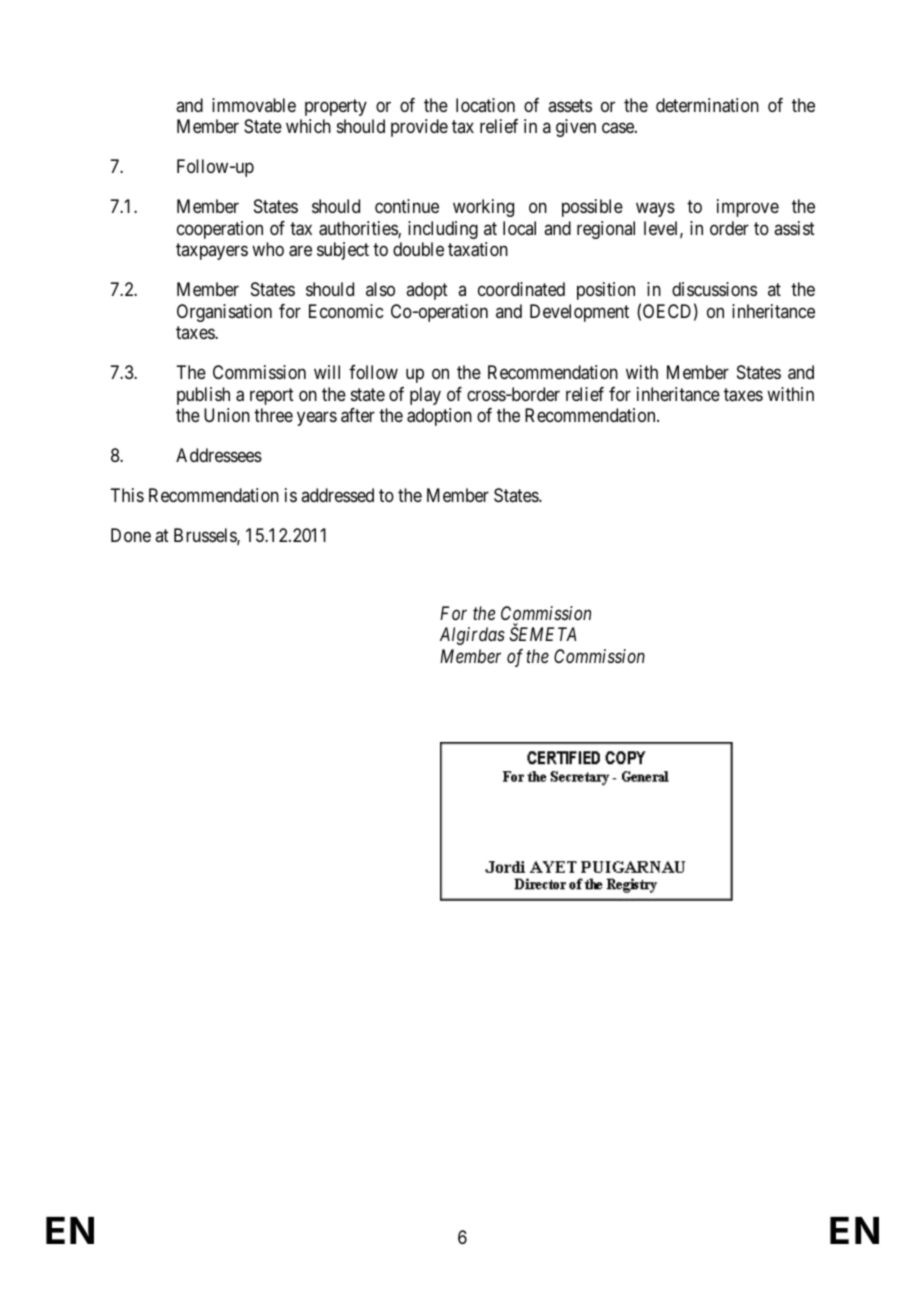  What do you see at coordinates (203, 396) in the document?
I see `publish` at bounding box center [203, 396].
